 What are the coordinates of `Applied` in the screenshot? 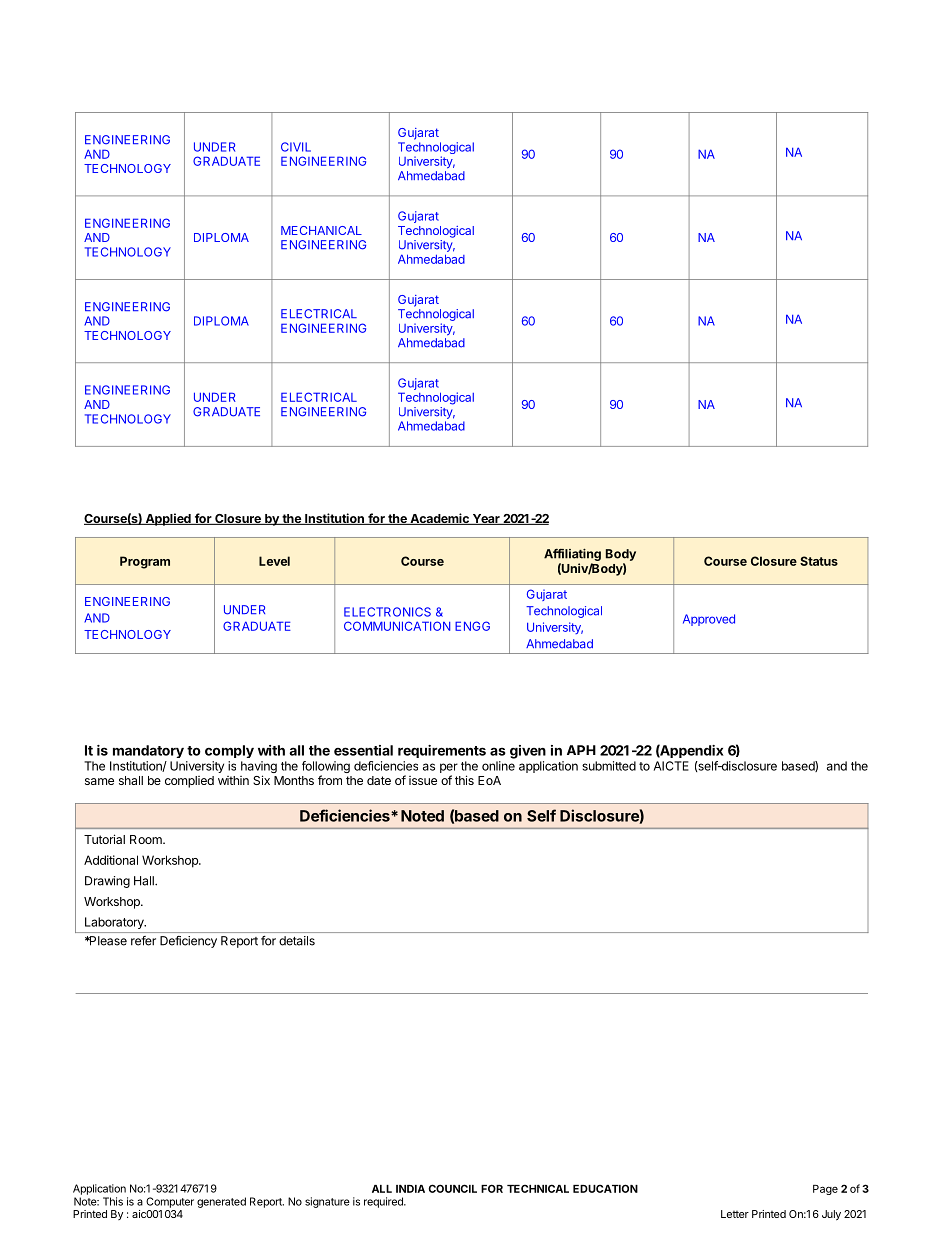 It's located at (168, 519).
